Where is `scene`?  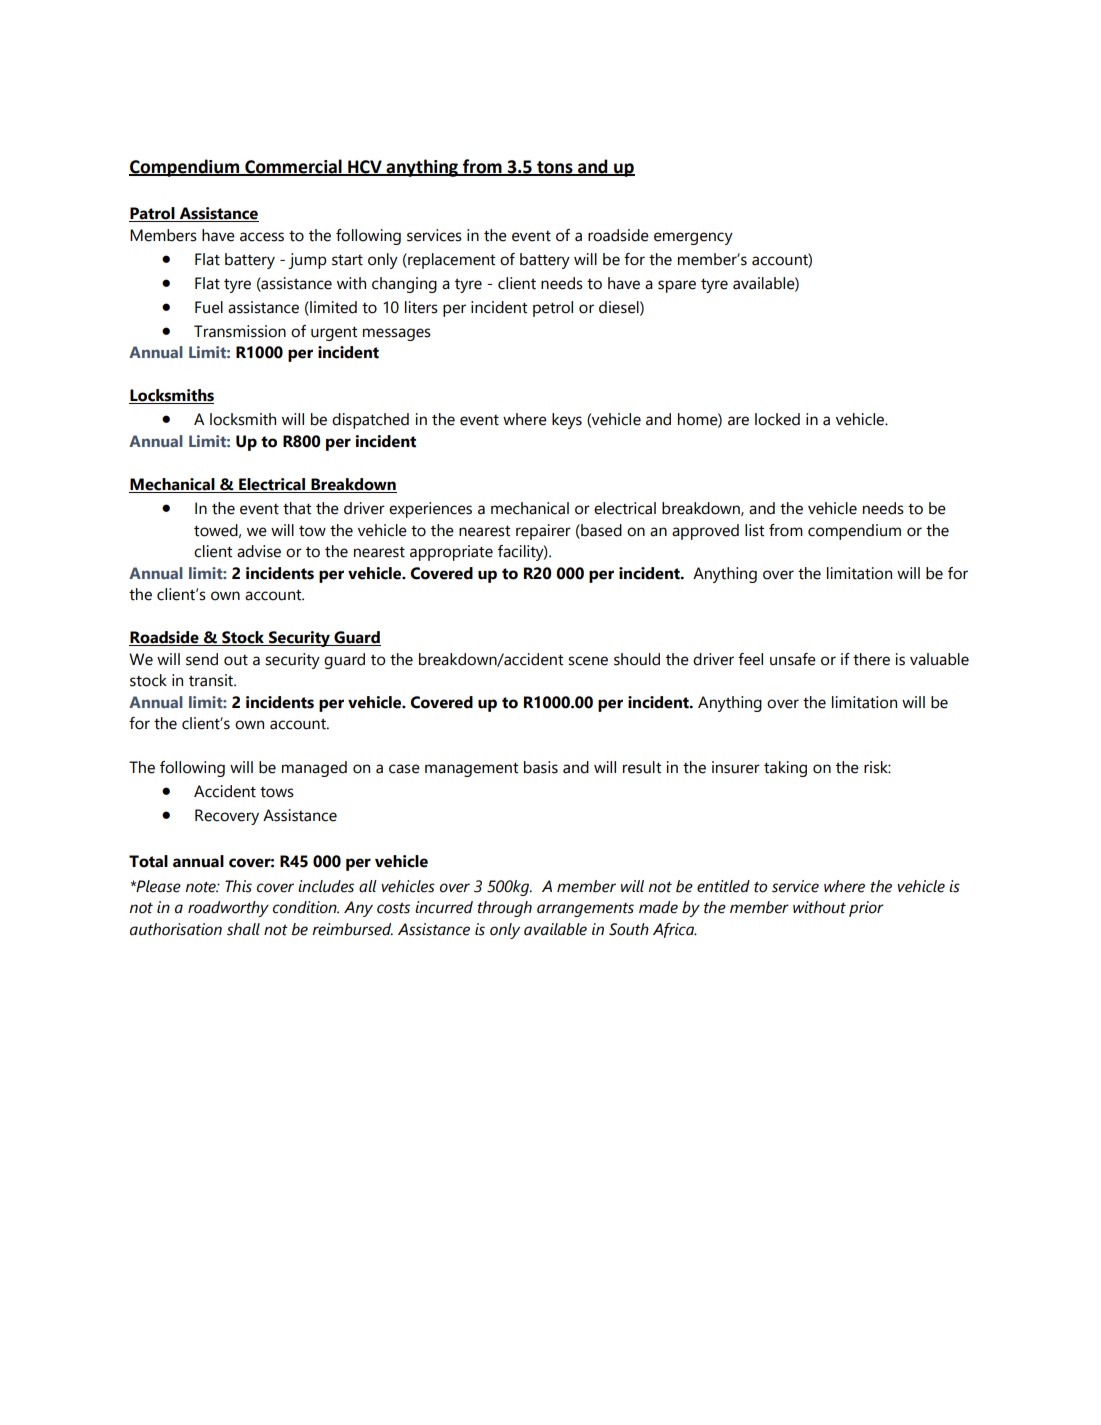
scene is located at coordinates (588, 661).
